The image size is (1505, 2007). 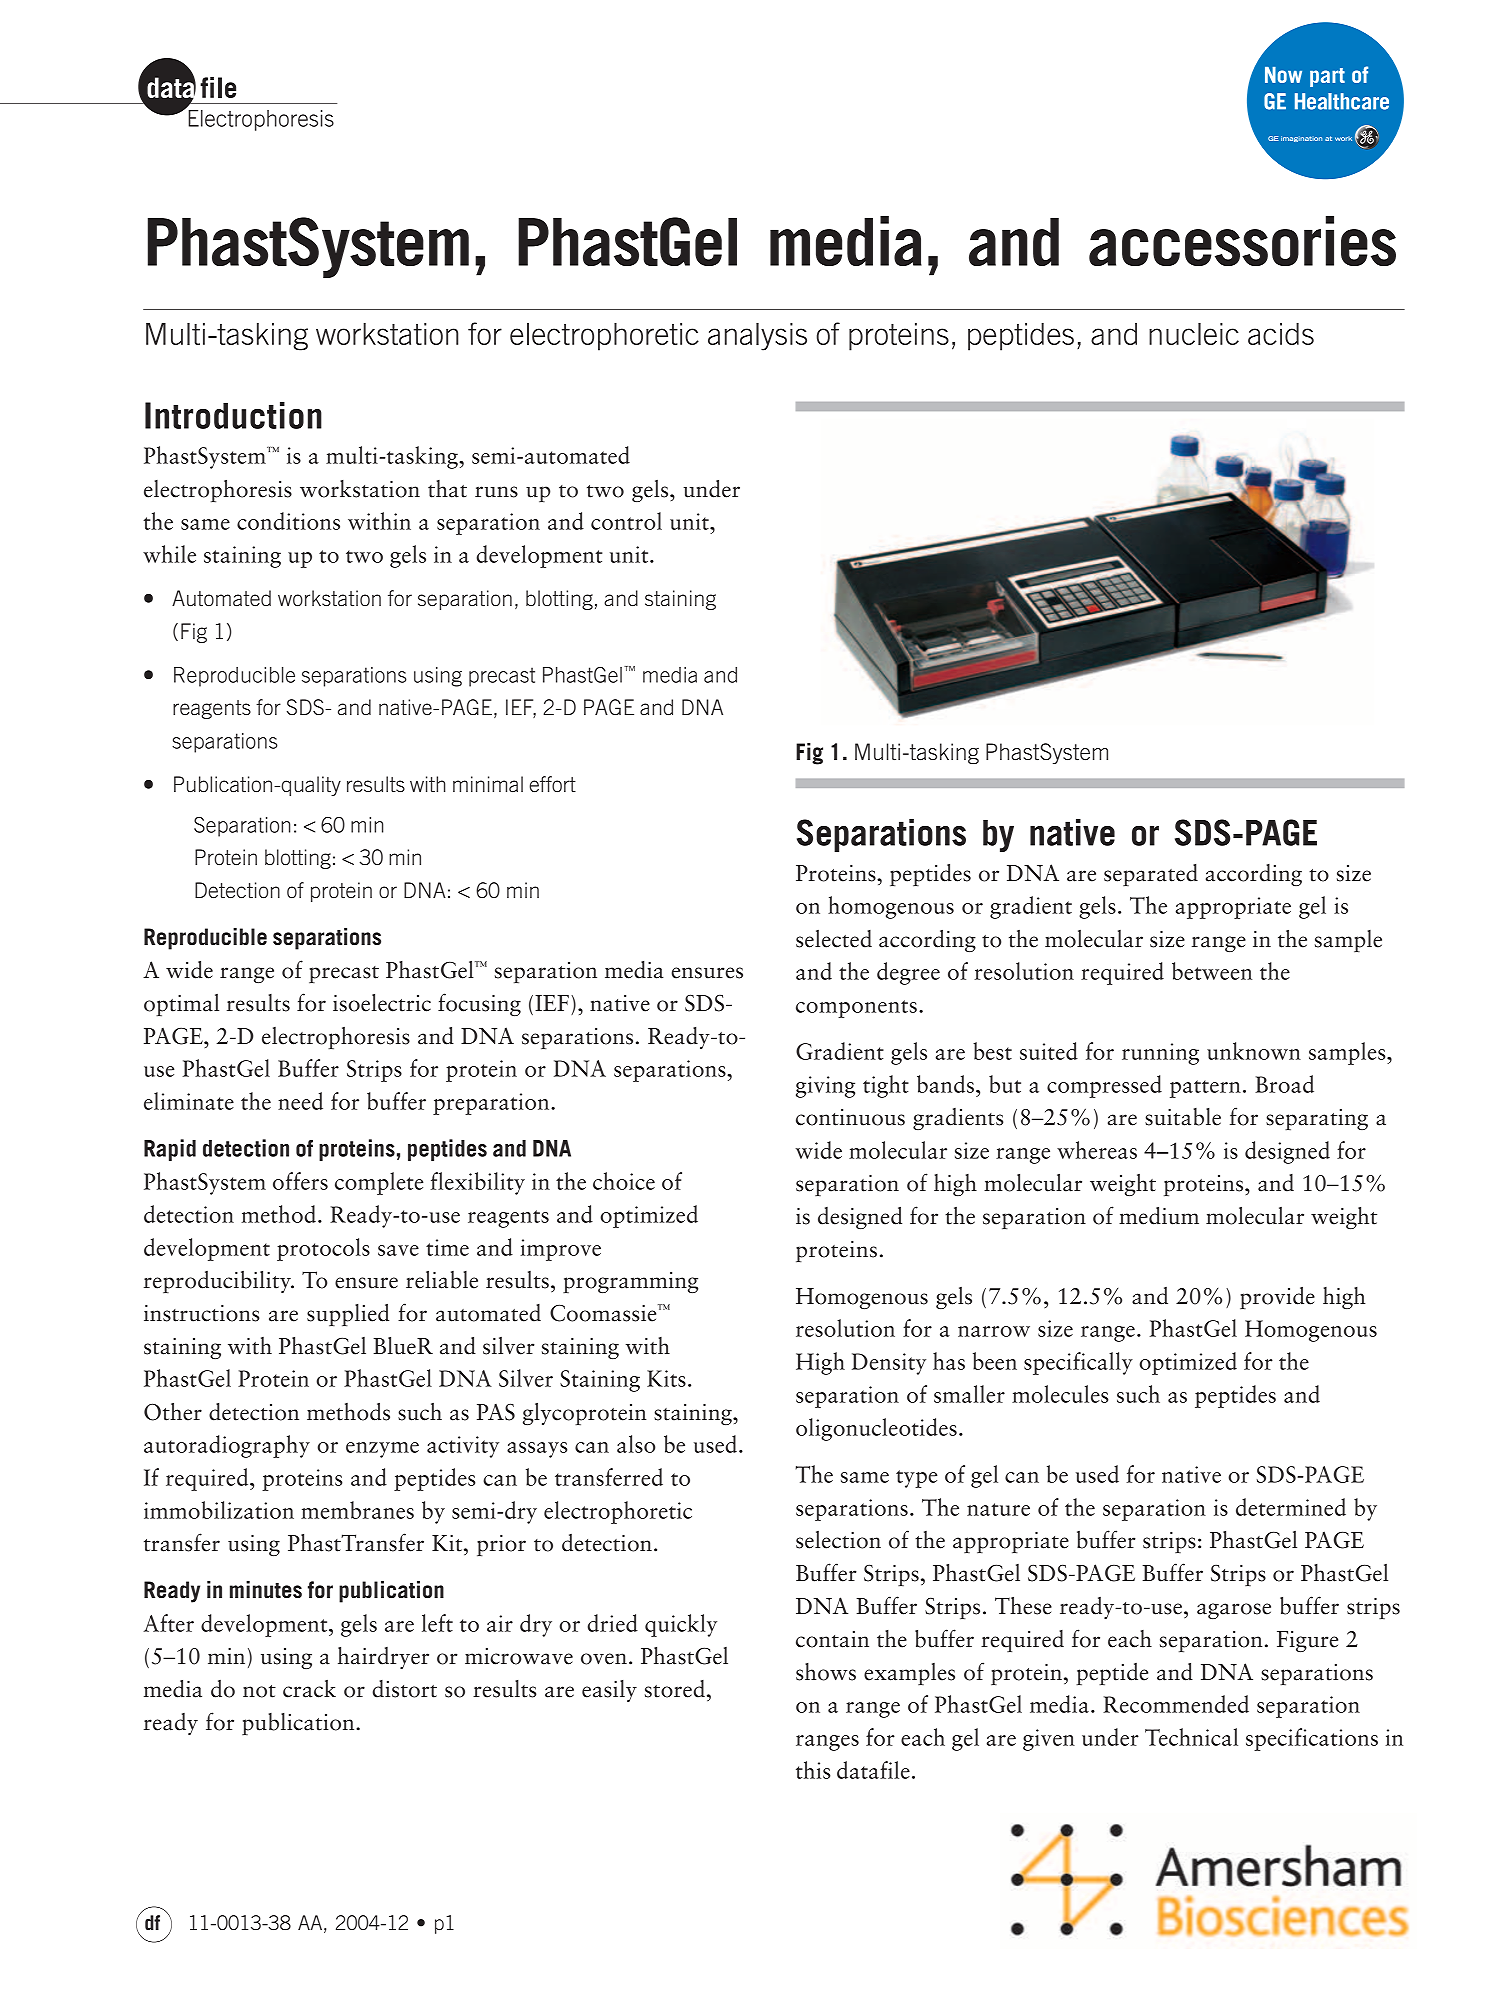 What do you see at coordinates (1191, 1737) in the image?
I see `Technical` at bounding box center [1191, 1737].
